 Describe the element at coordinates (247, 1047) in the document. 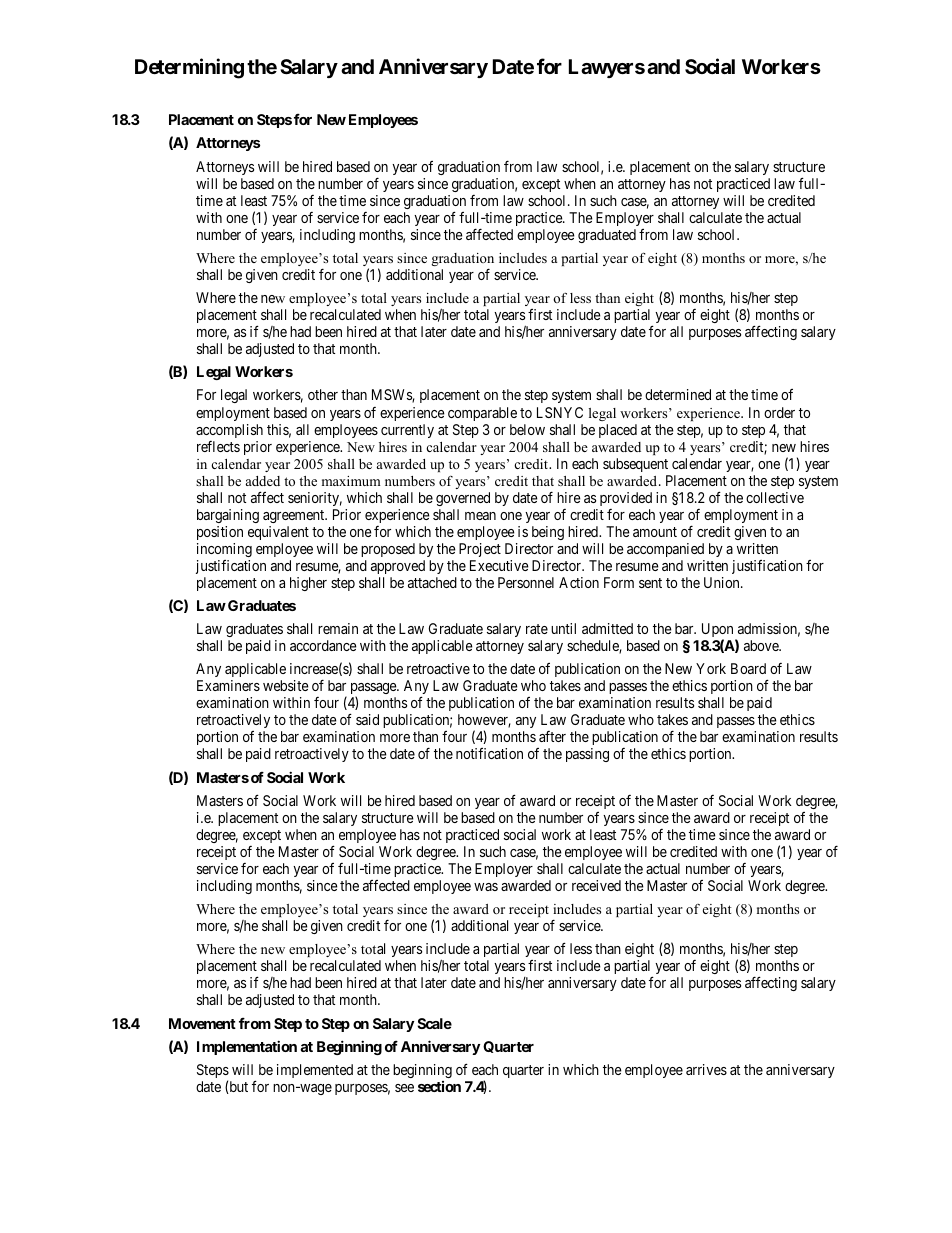

I see `Implementation` at that location.
